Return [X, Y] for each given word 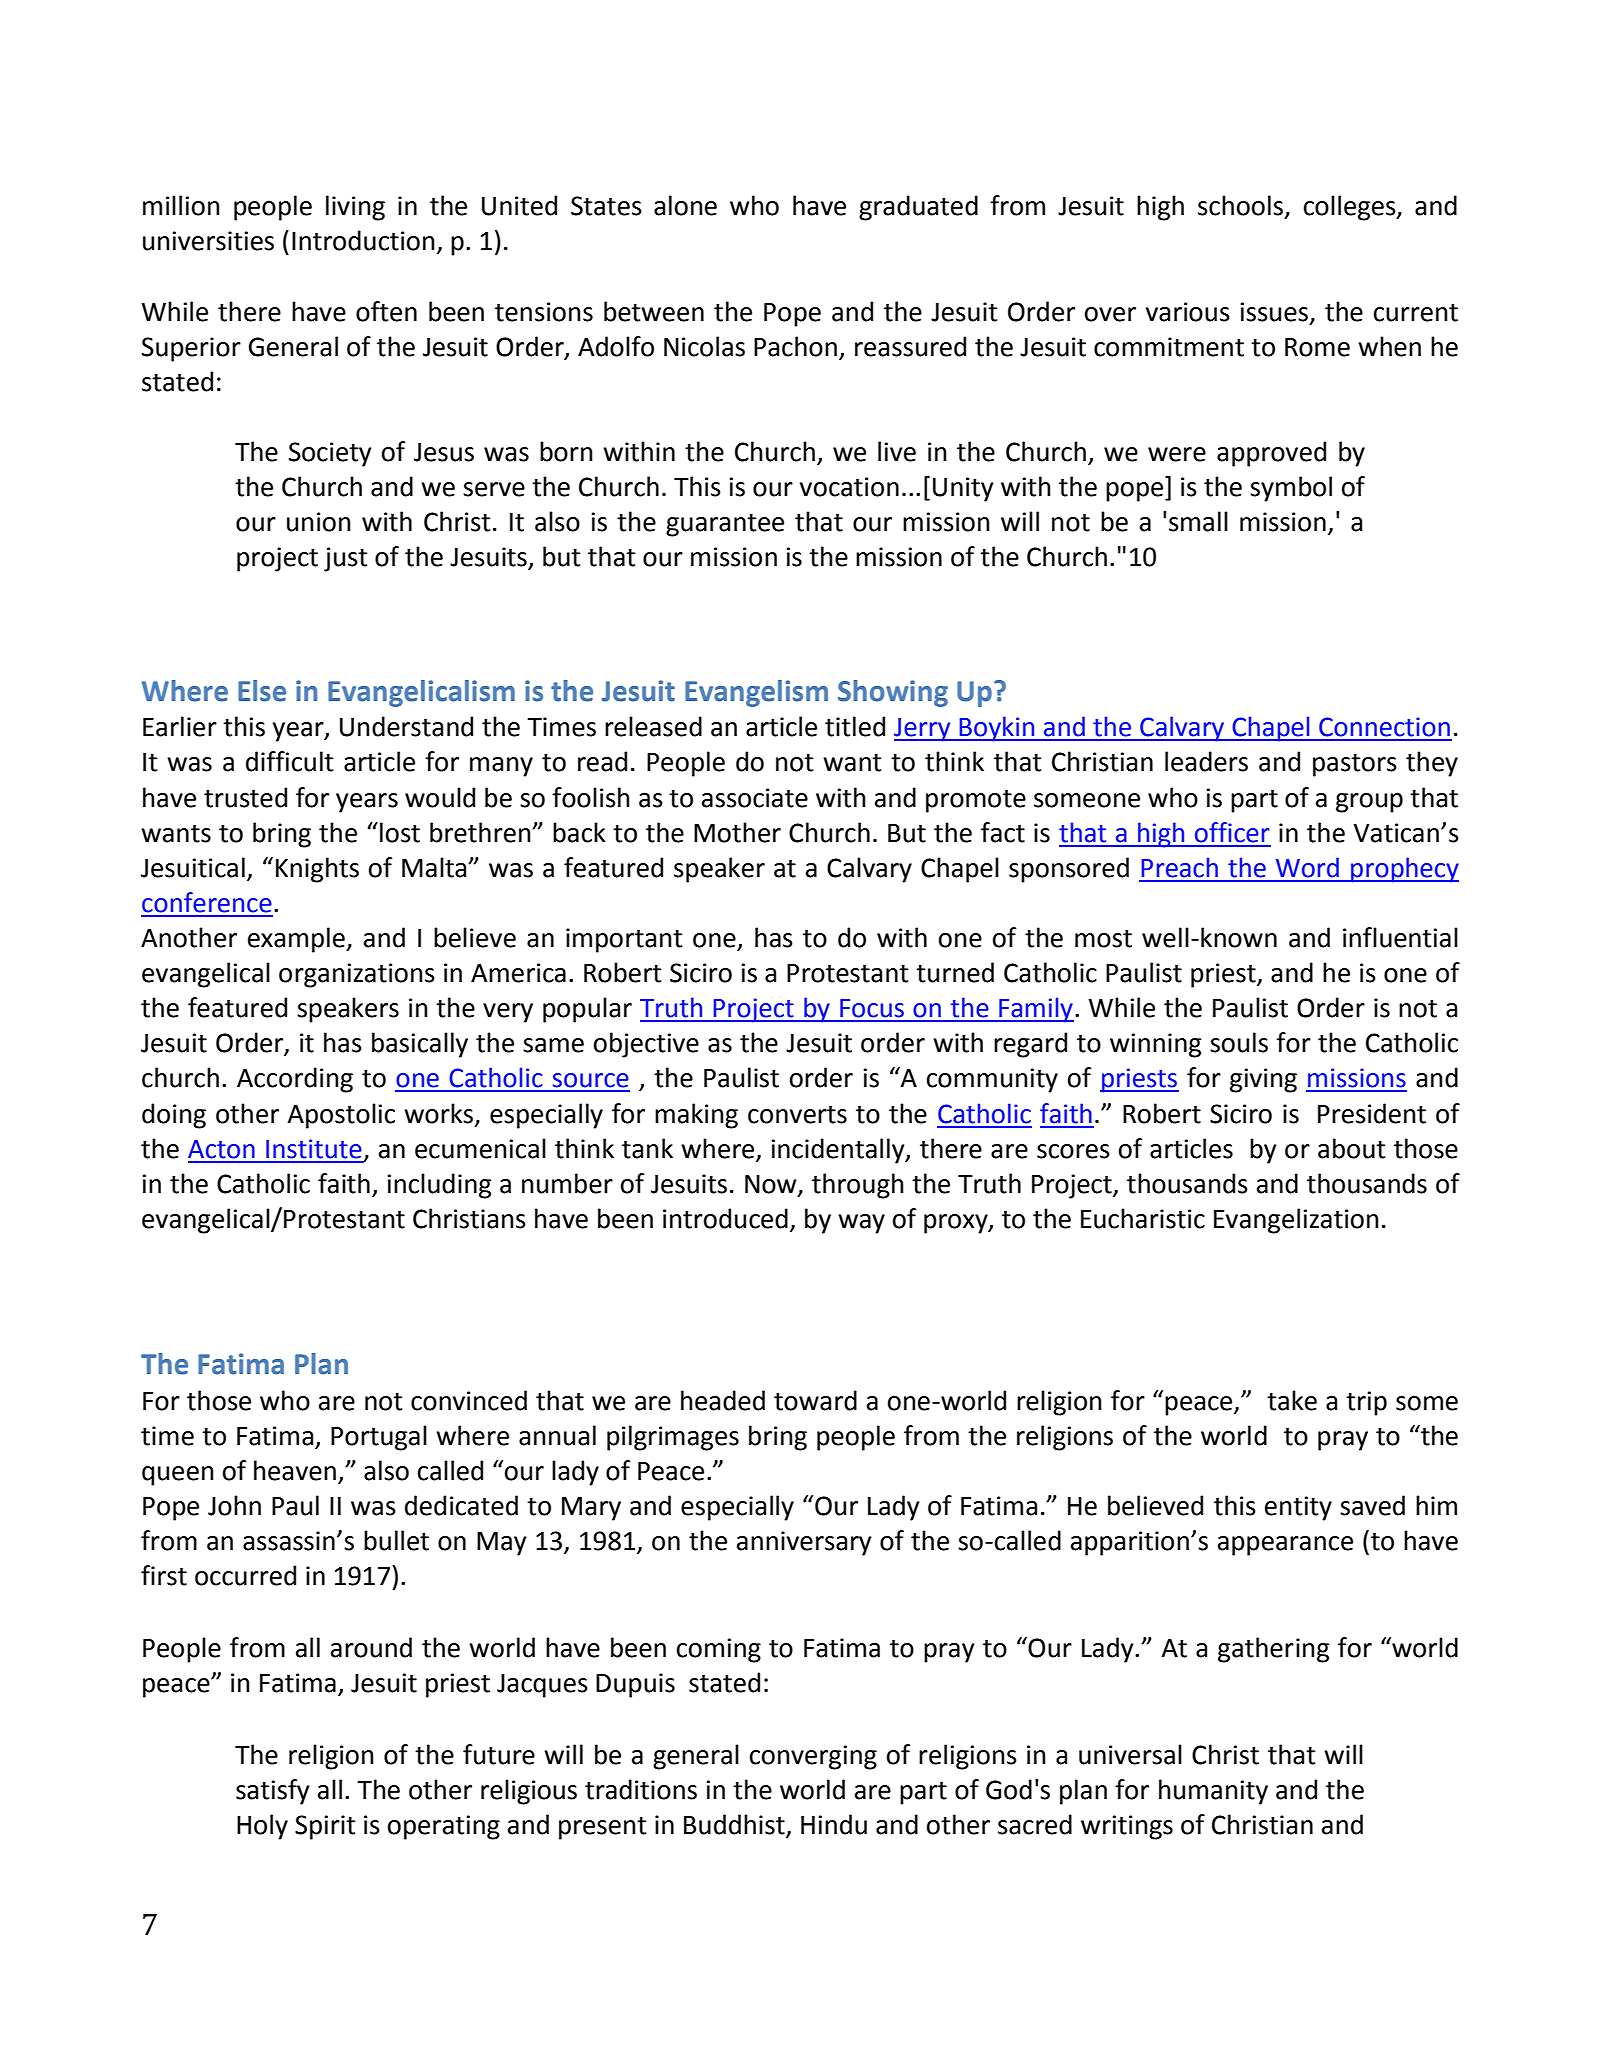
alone [685, 205]
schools [1242, 206]
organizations [357, 975]
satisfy [273, 1792]
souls [1239, 1042]
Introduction [363, 240]
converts [797, 1115]
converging [813, 1757]
